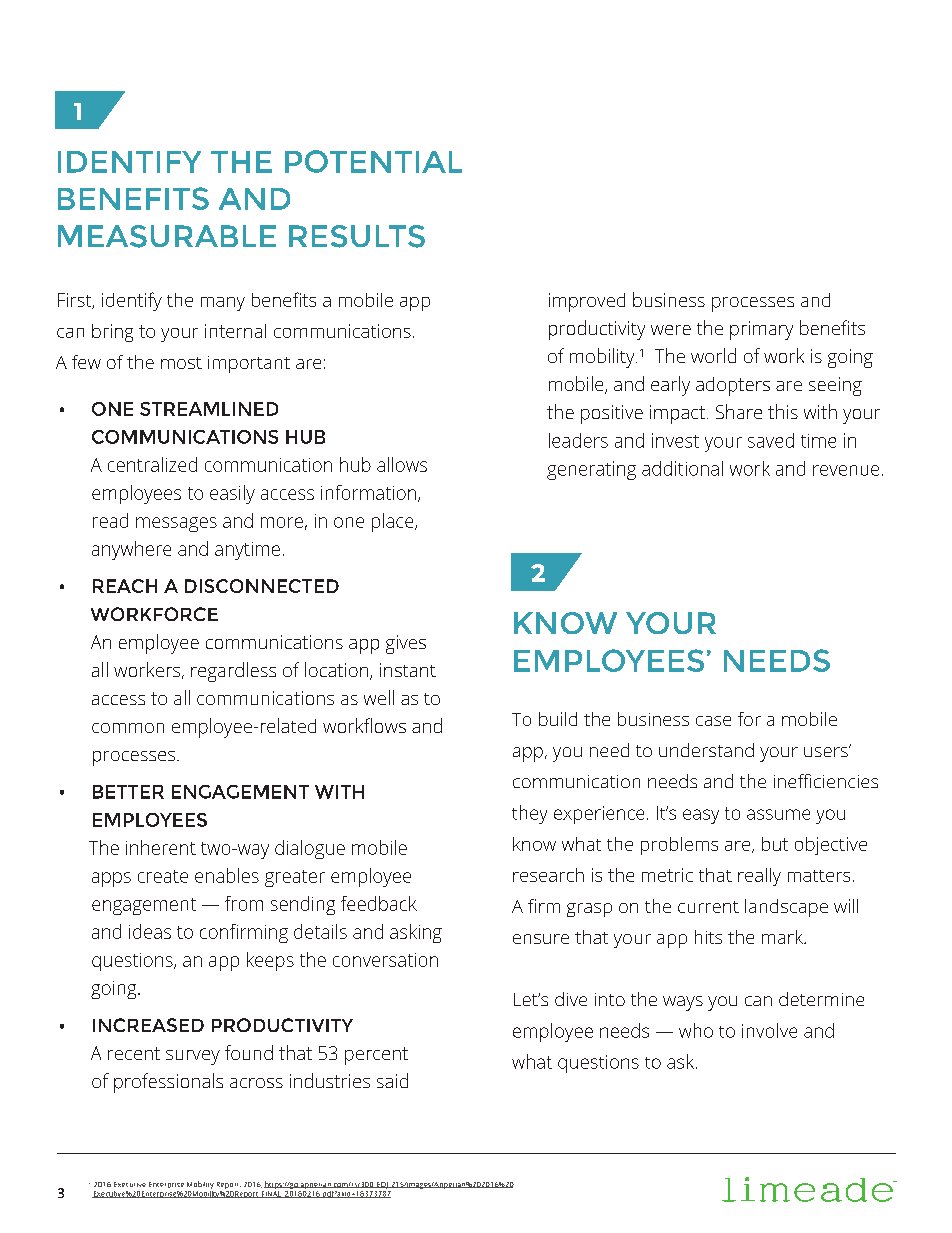  I want to click on they, so click(529, 814).
